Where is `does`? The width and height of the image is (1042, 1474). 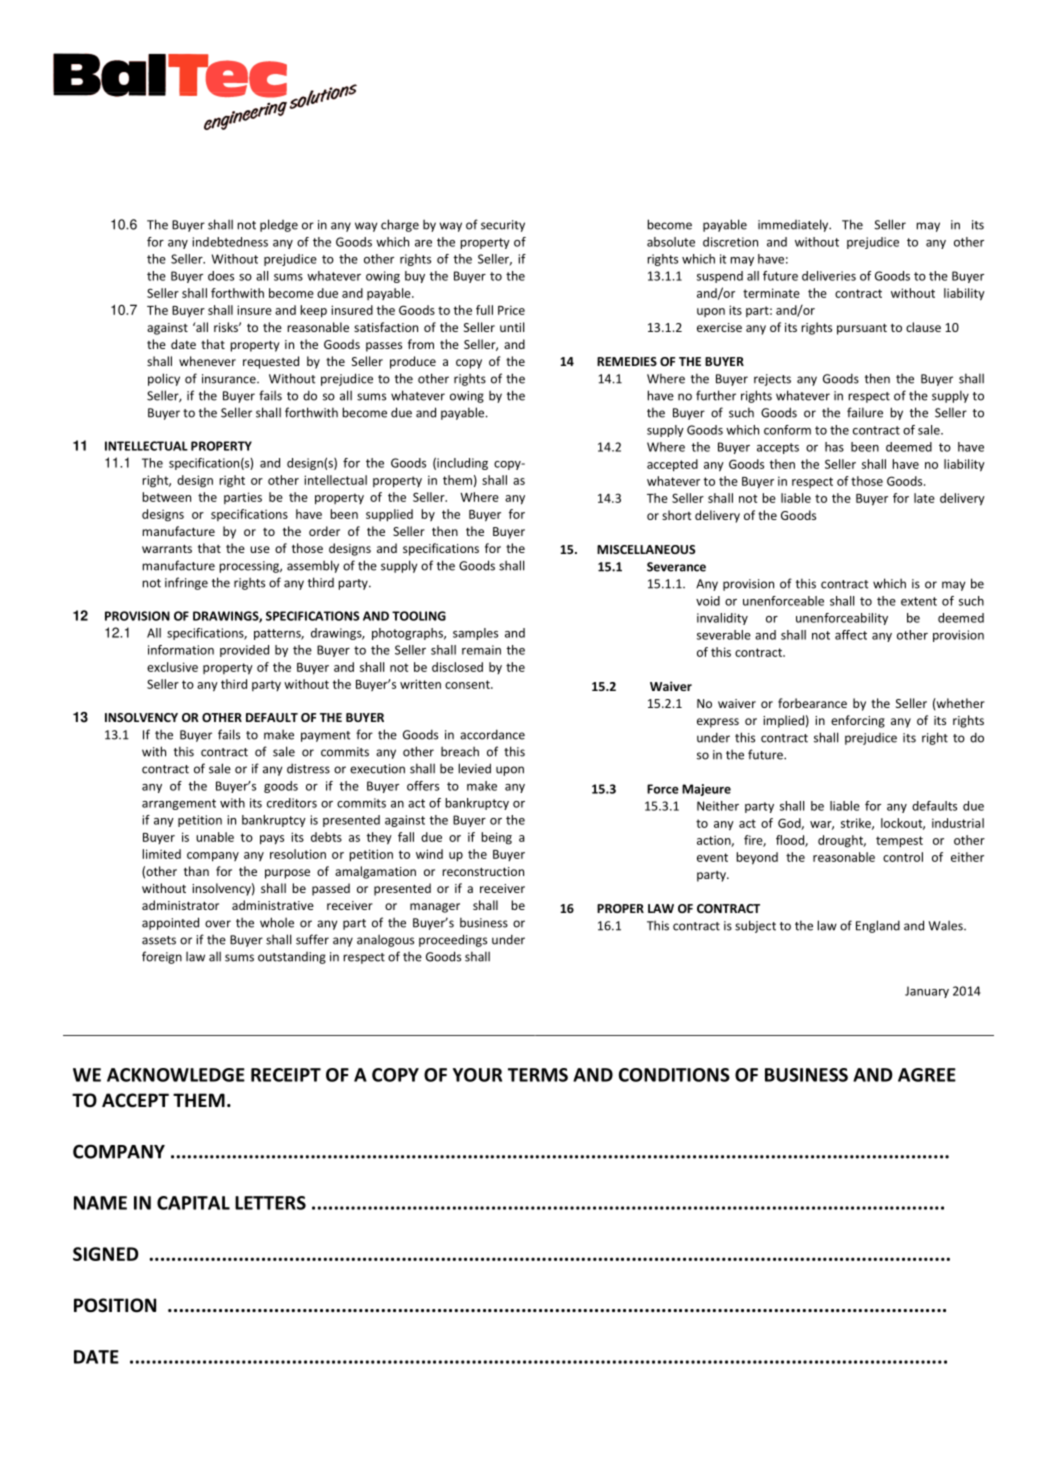 does is located at coordinates (221, 276).
